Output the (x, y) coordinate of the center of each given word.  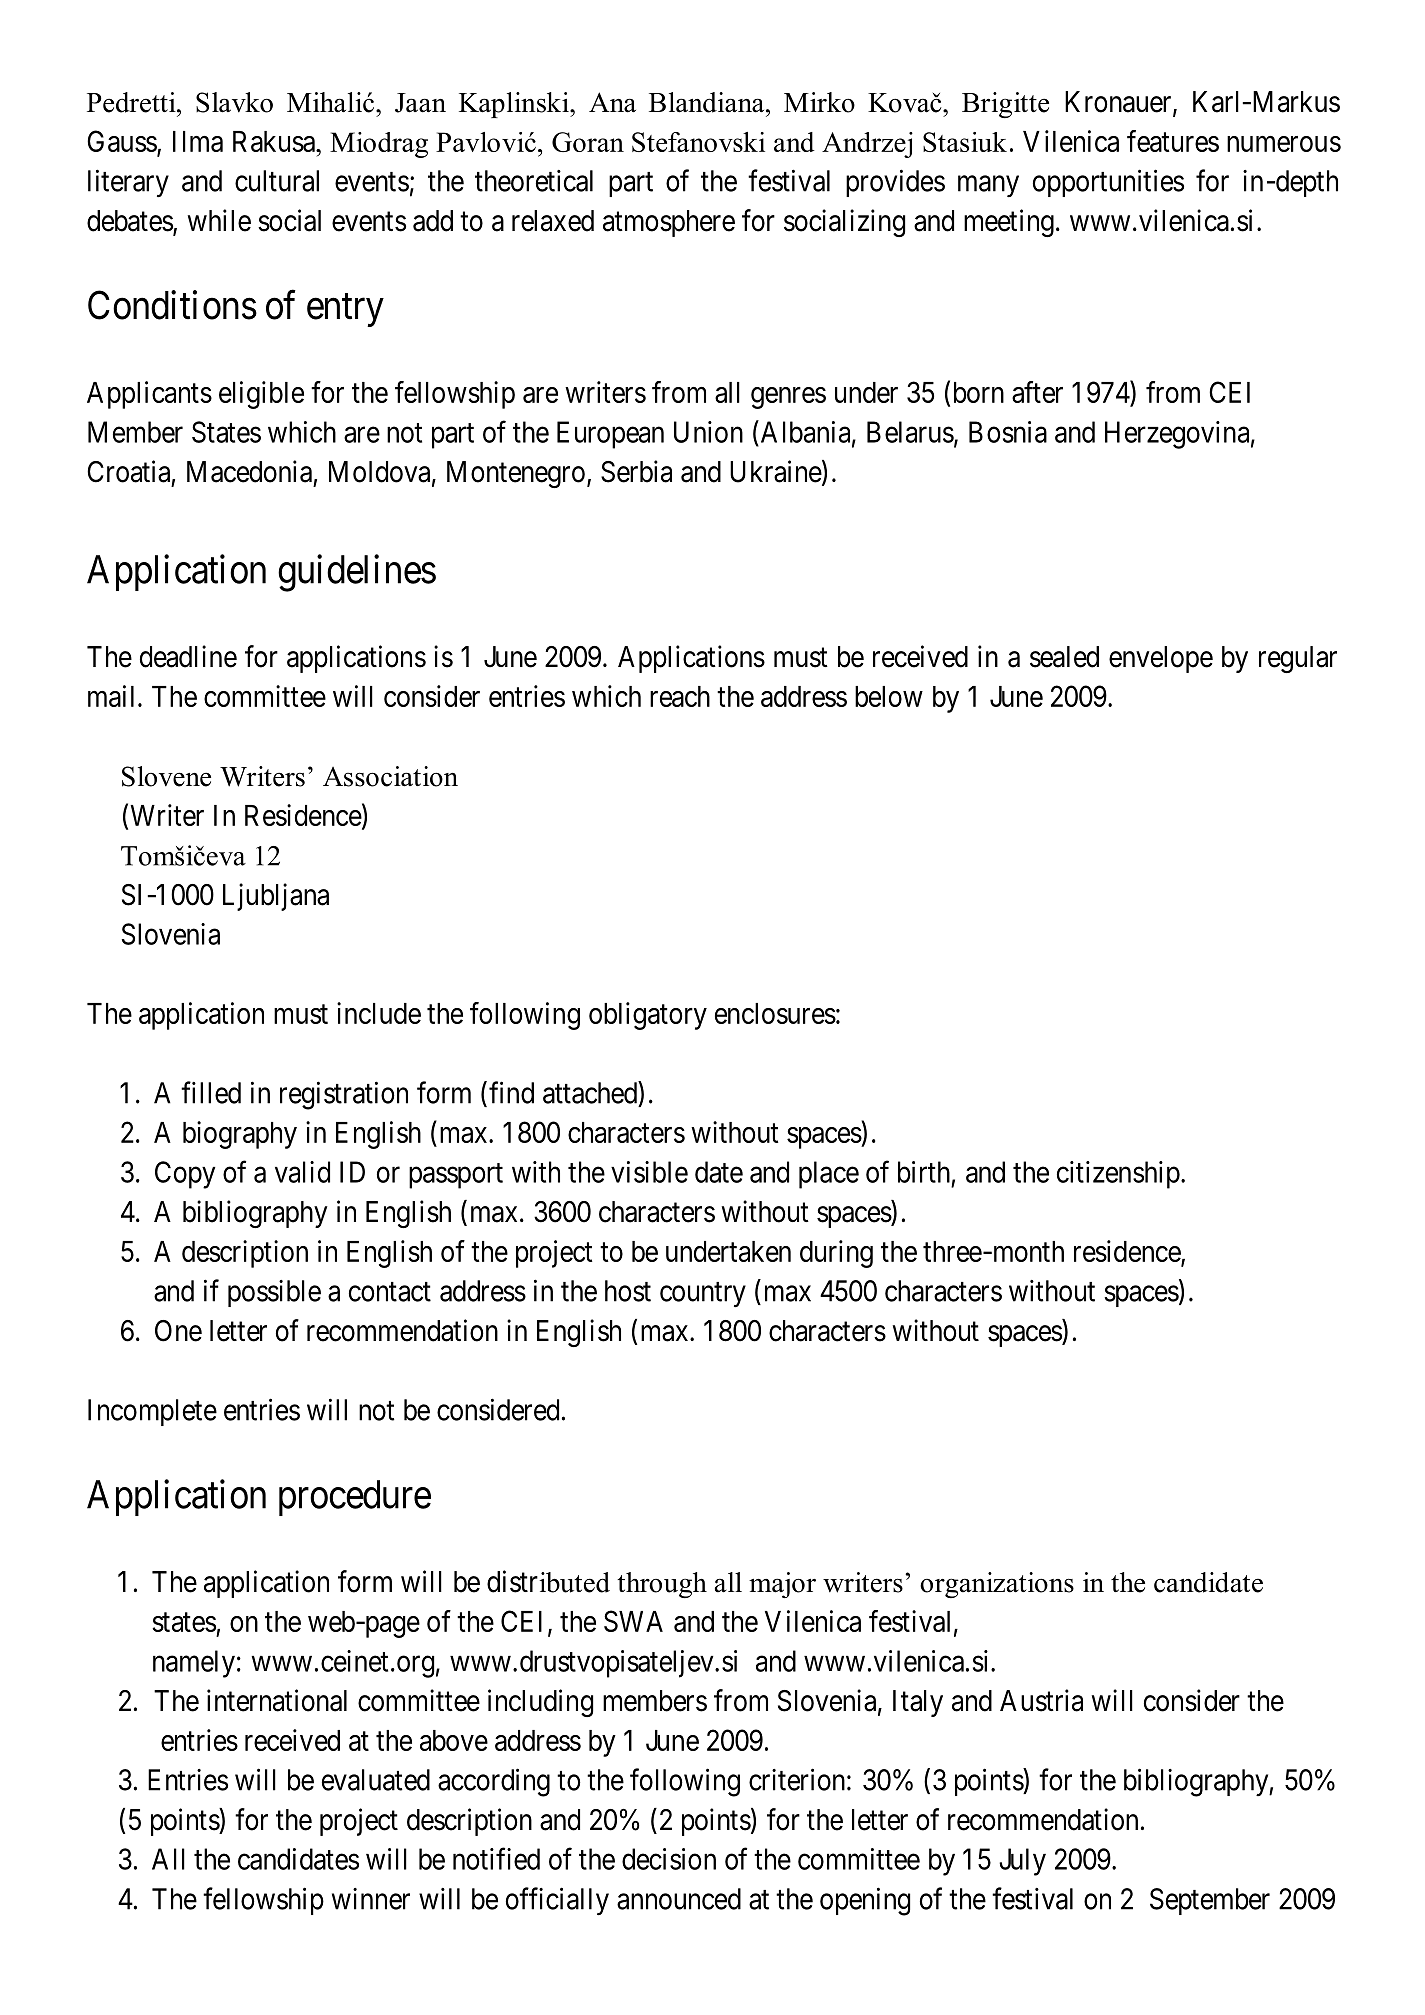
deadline (188, 656)
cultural (277, 181)
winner (371, 1899)
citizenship (1118, 1175)
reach (680, 696)
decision (669, 1859)
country (703, 1294)
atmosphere (669, 223)
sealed (1064, 657)
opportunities (1108, 183)
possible (274, 1293)
